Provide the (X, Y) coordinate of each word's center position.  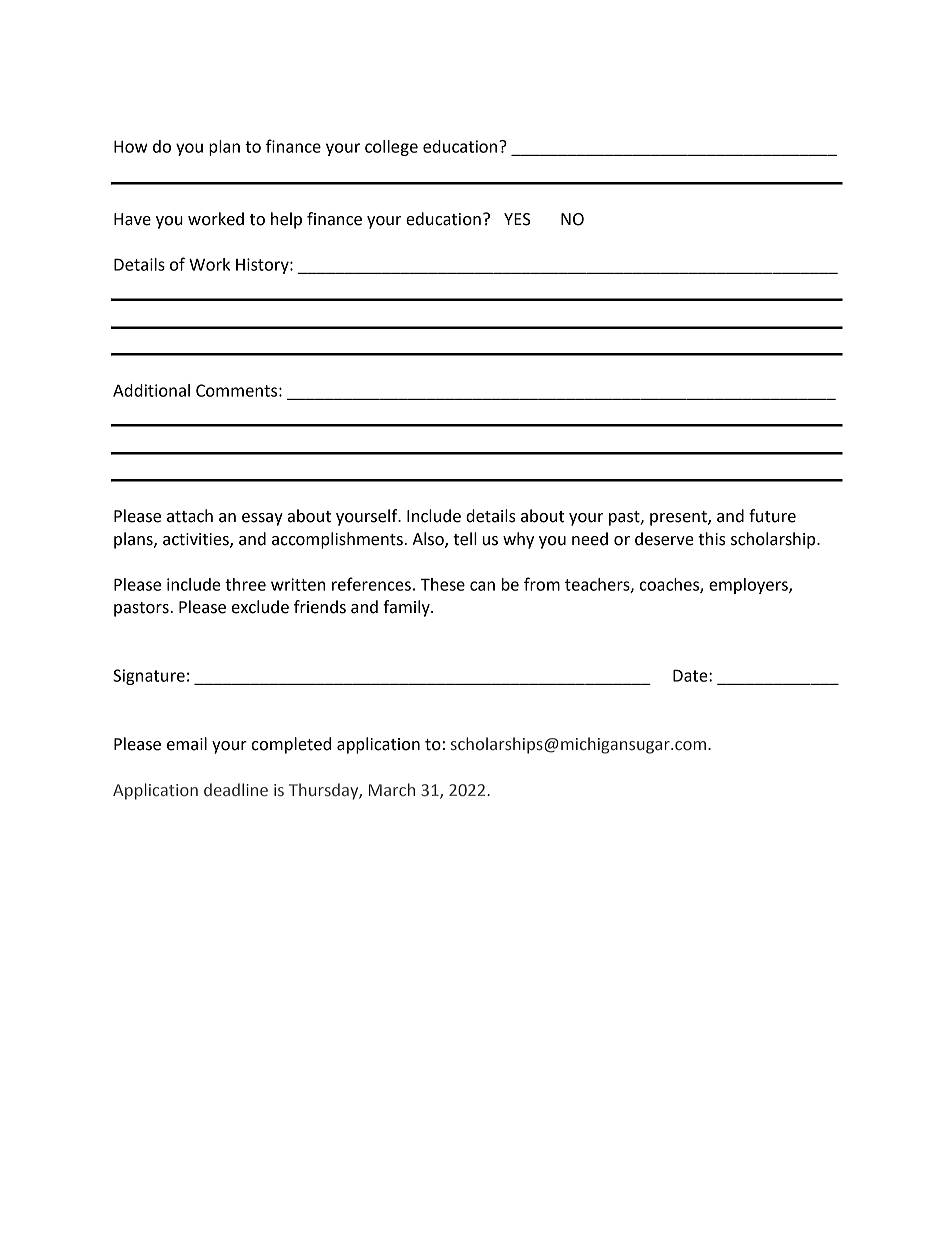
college (391, 148)
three (245, 584)
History (263, 266)
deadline (236, 790)
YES (517, 219)
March (392, 789)
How (131, 147)
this (712, 539)
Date (691, 675)
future (772, 516)
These (442, 584)
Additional (151, 390)
